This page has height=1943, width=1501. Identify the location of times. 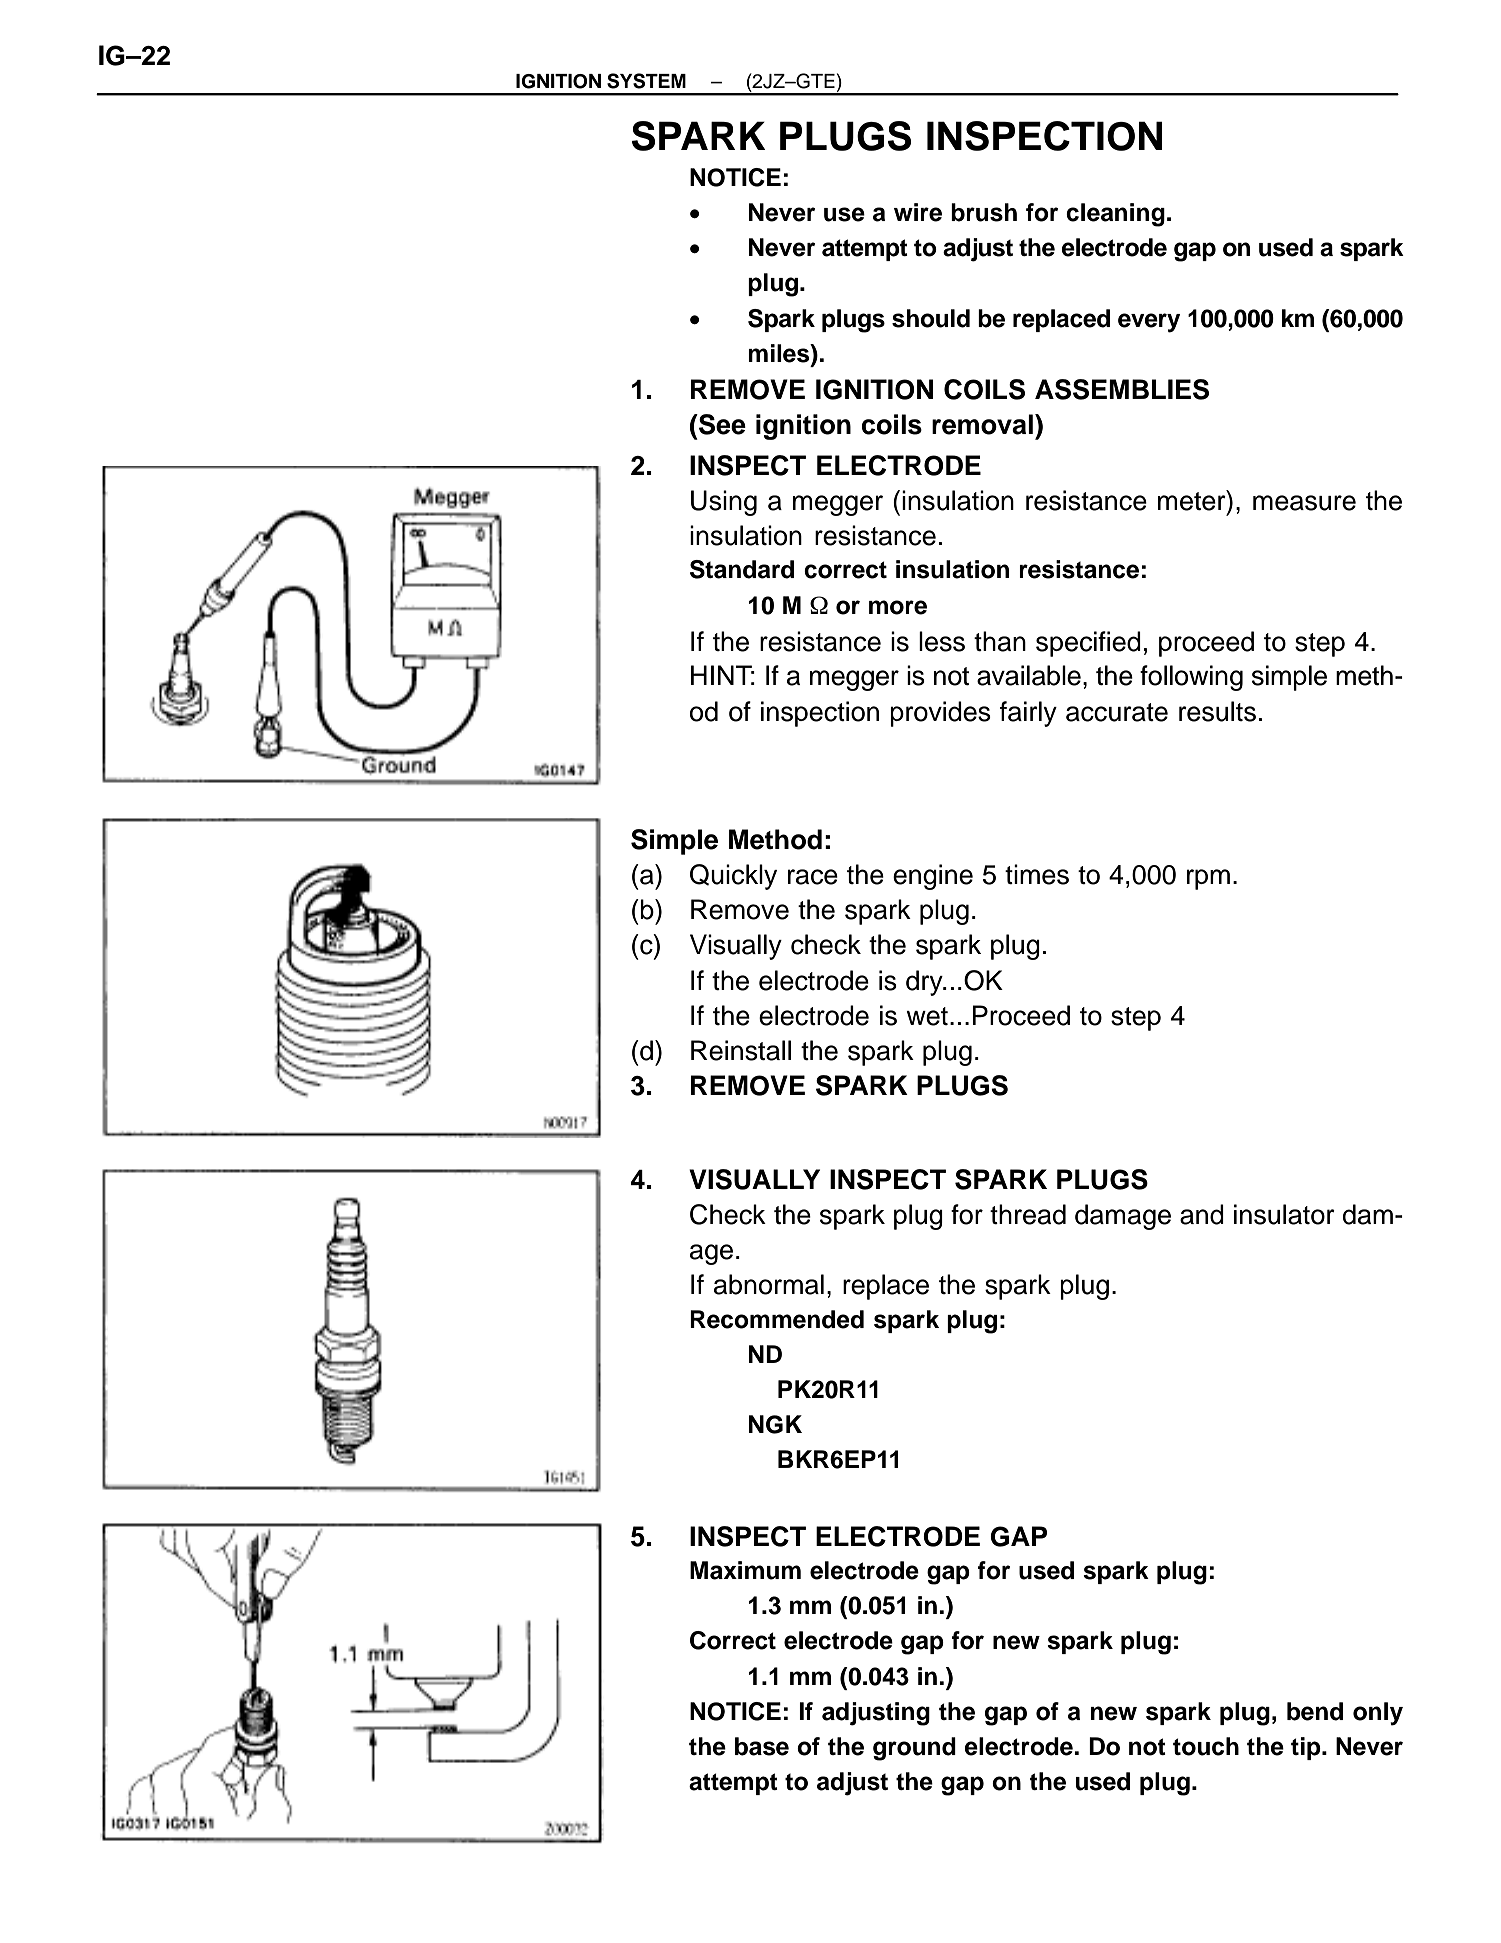
(1037, 874).
